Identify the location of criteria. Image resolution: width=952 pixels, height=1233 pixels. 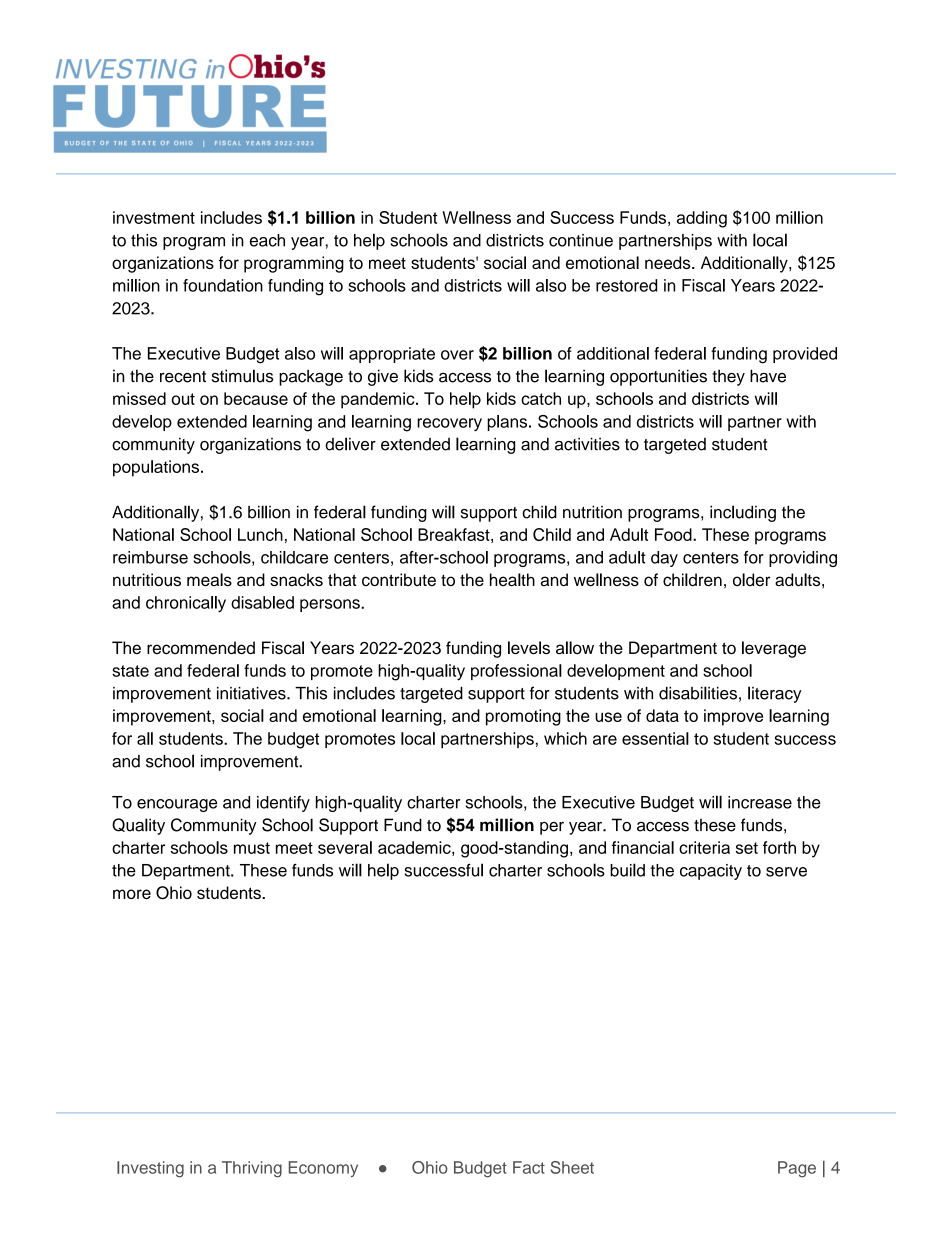
(704, 847).
